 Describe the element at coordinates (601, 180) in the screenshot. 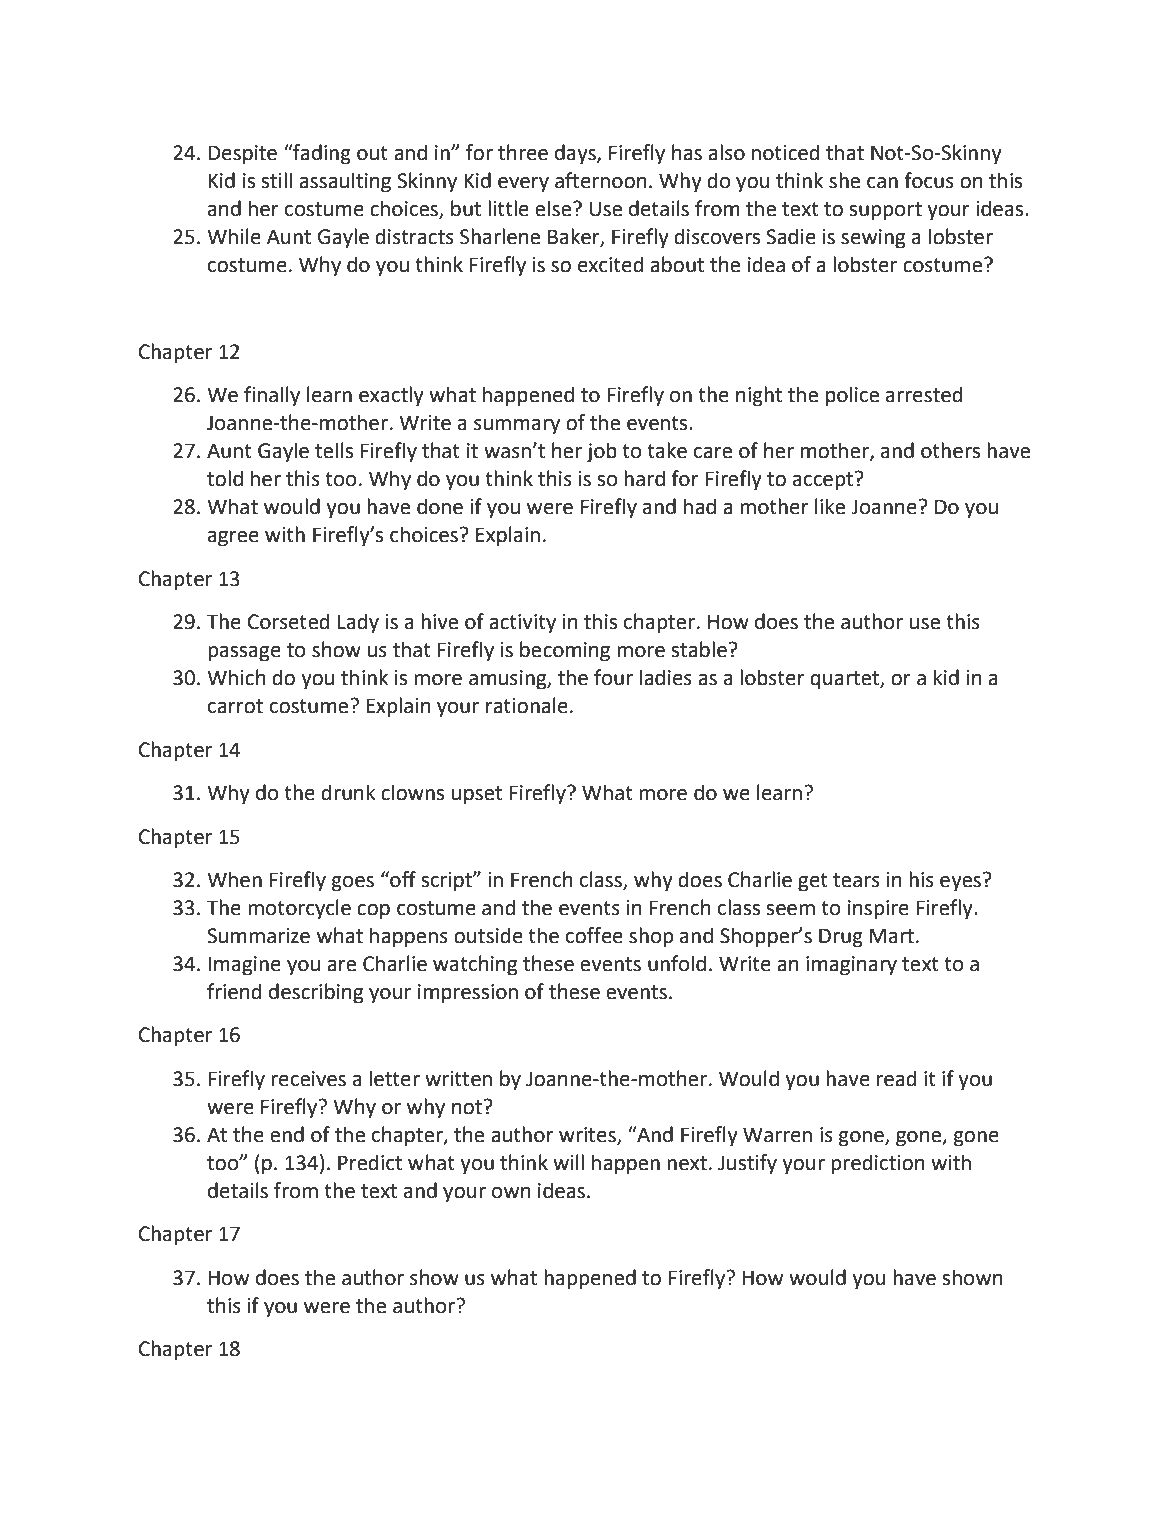

I see `afternoon` at that location.
